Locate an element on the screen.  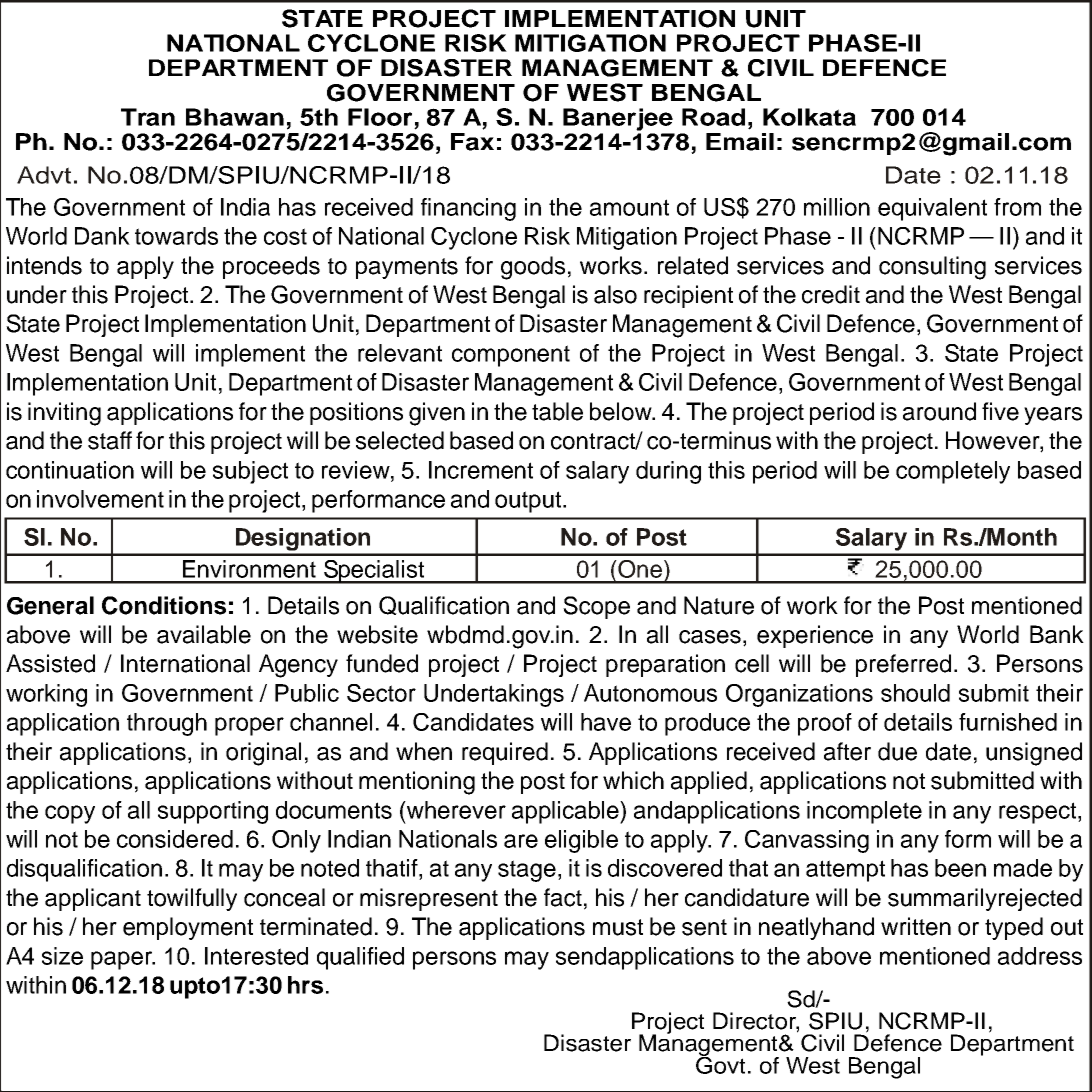
Govt is located at coordinates (720, 1064).
